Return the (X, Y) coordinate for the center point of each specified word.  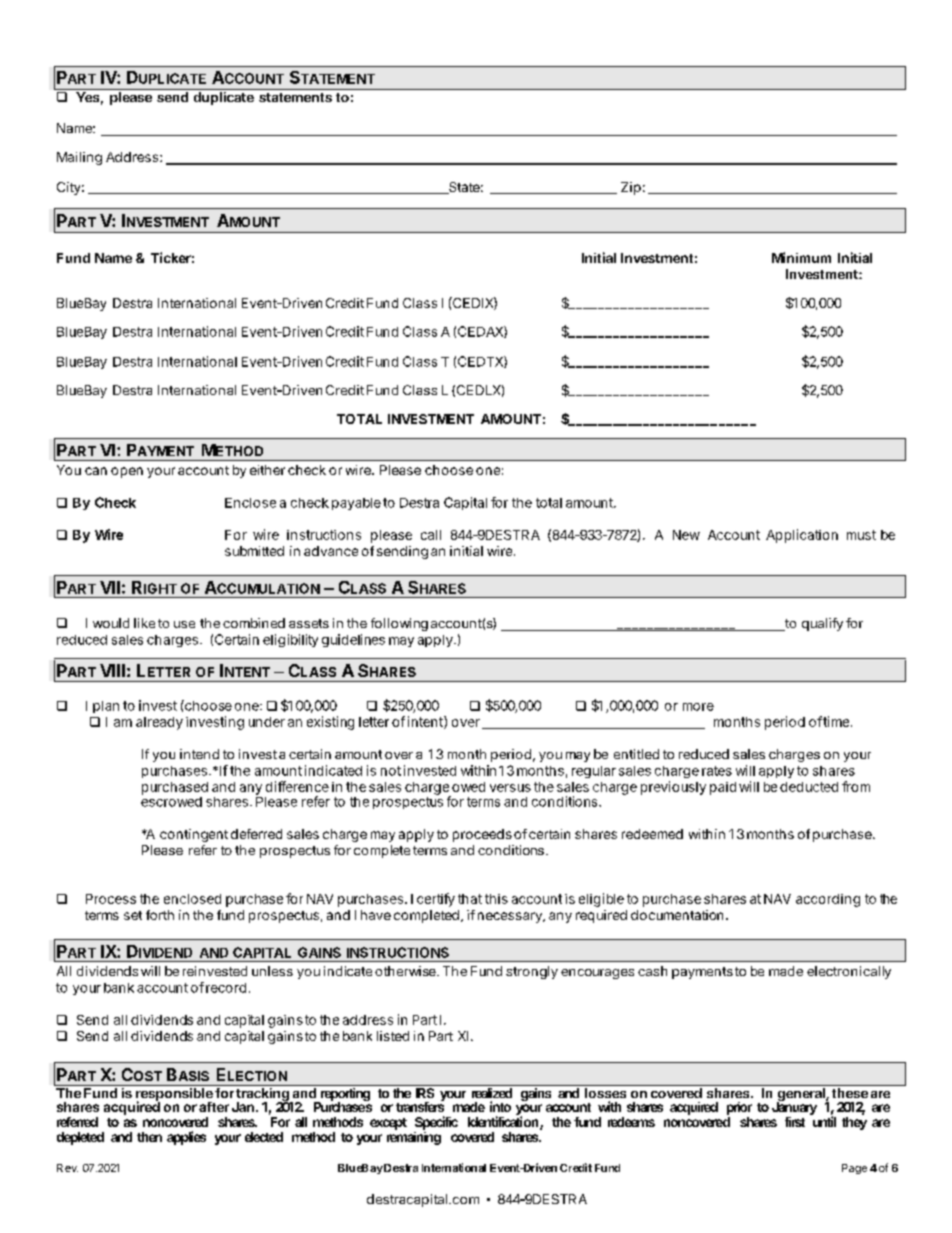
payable (356, 504)
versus (510, 788)
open (127, 472)
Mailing (79, 158)
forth (160, 915)
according (828, 900)
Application (802, 536)
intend (199, 754)
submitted (254, 551)
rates (717, 771)
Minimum (801, 257)
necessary (511, 917)
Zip (631, 188)
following (399, 624)
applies (186, 1138)
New (686, 535)
